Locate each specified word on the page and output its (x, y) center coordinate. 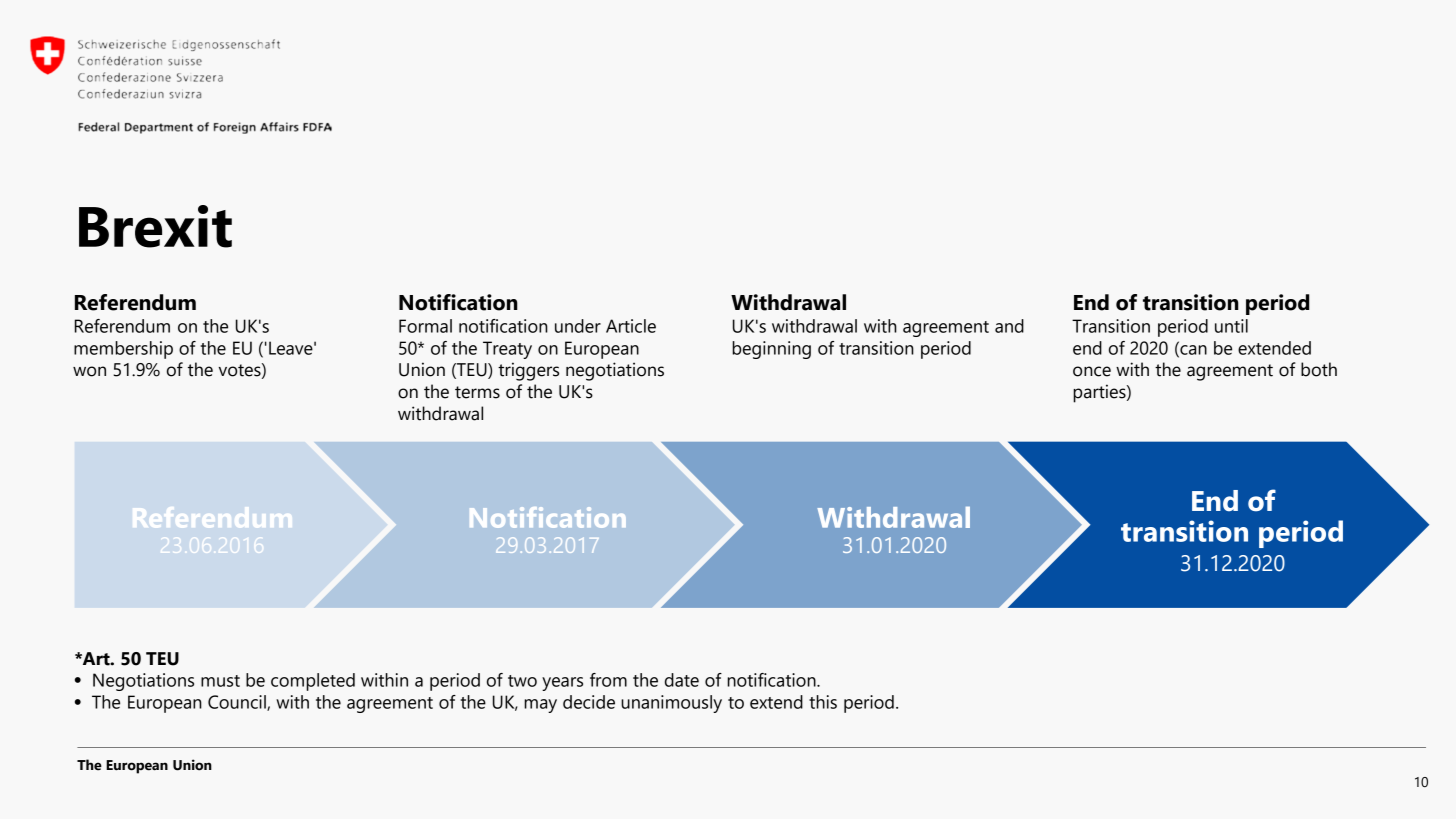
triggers (528, 371)
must (220, 681)
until (1231, 326)
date (682, 680)
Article (631, 326)
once (1092, 371)
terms (477, 392)
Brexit (155, 226)
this (823, 702)
